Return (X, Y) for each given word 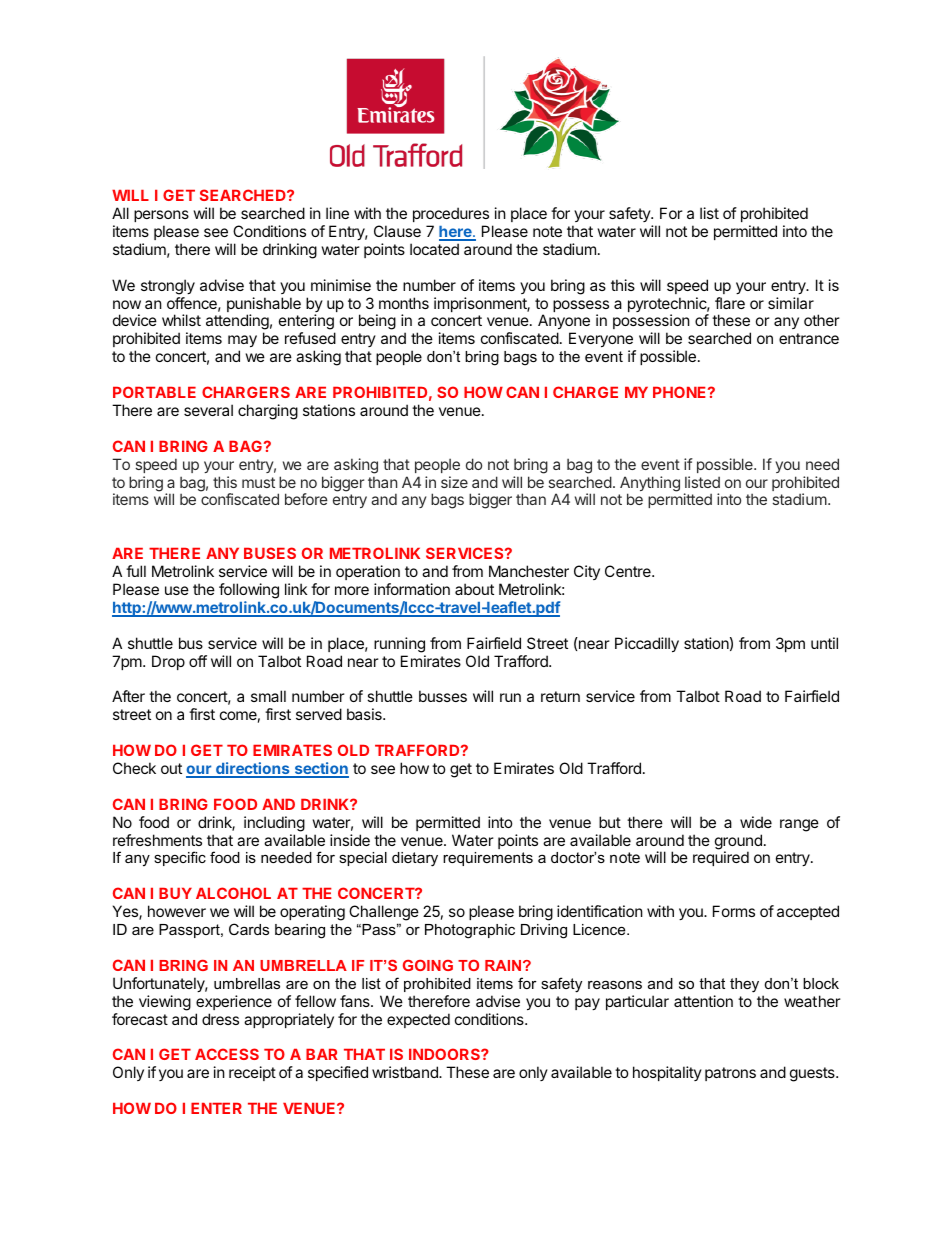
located (434, 249)
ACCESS (227, 1054)
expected (418, 1020)
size (454, 482)
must (258, 482)
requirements (488, 859)
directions (253, 769)
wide (756, 822)
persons (161, 216)
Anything (650, 485)
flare (730, 303)
